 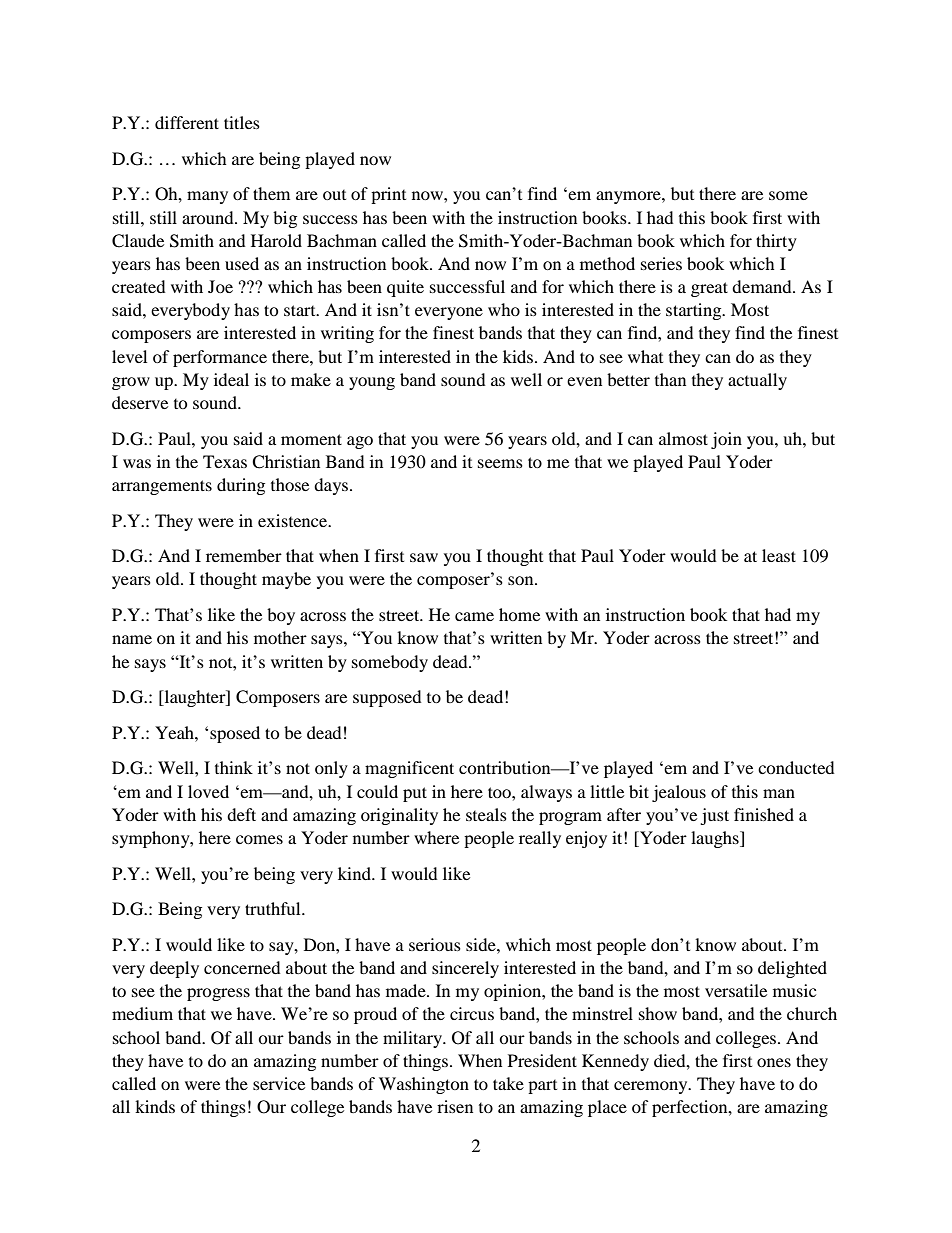 I want to click on different, so click(x=187, y=122).
